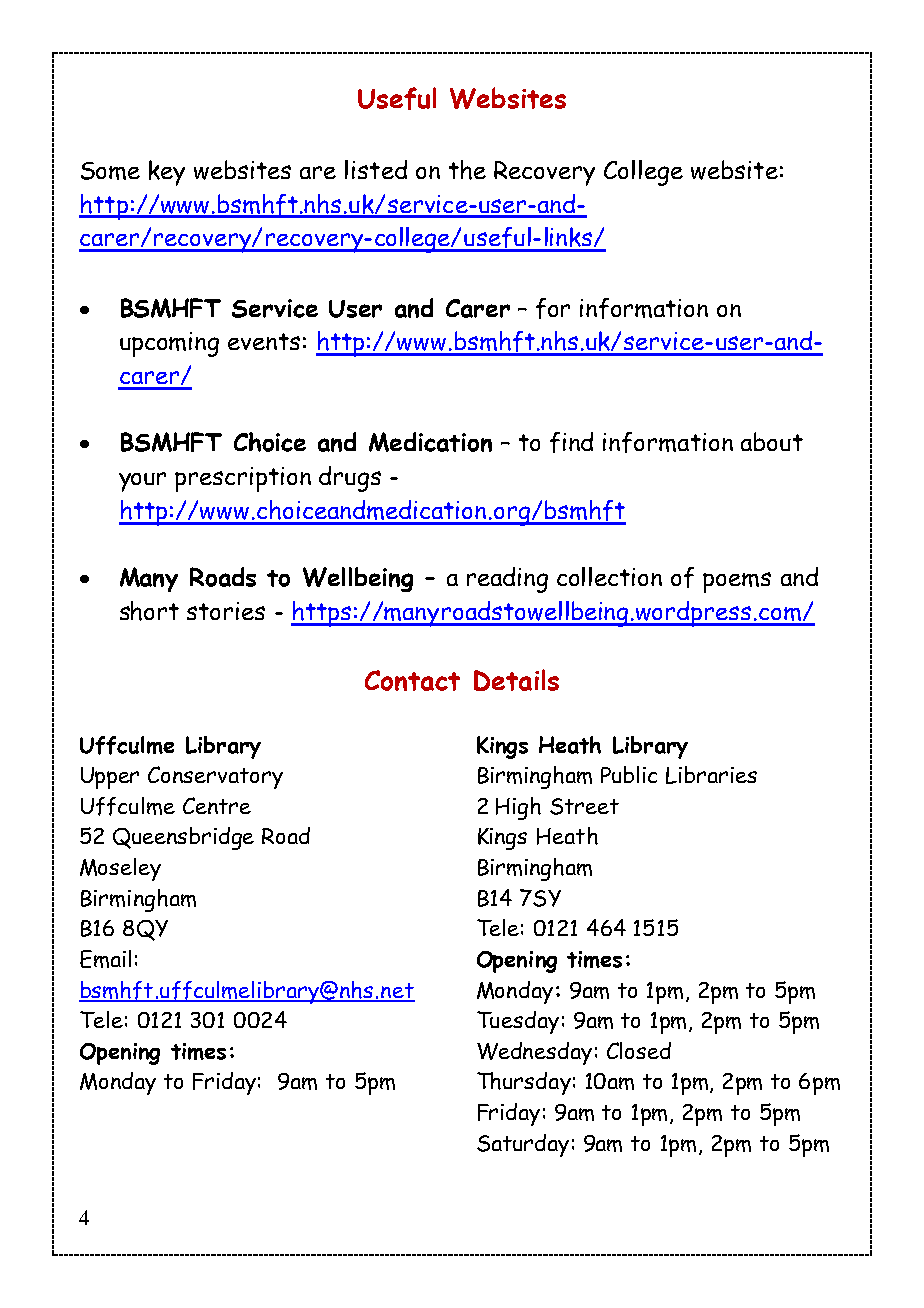  Describe the element at coordinates (523, 1145) in the screenshot. I see `Saturday` at that location.
